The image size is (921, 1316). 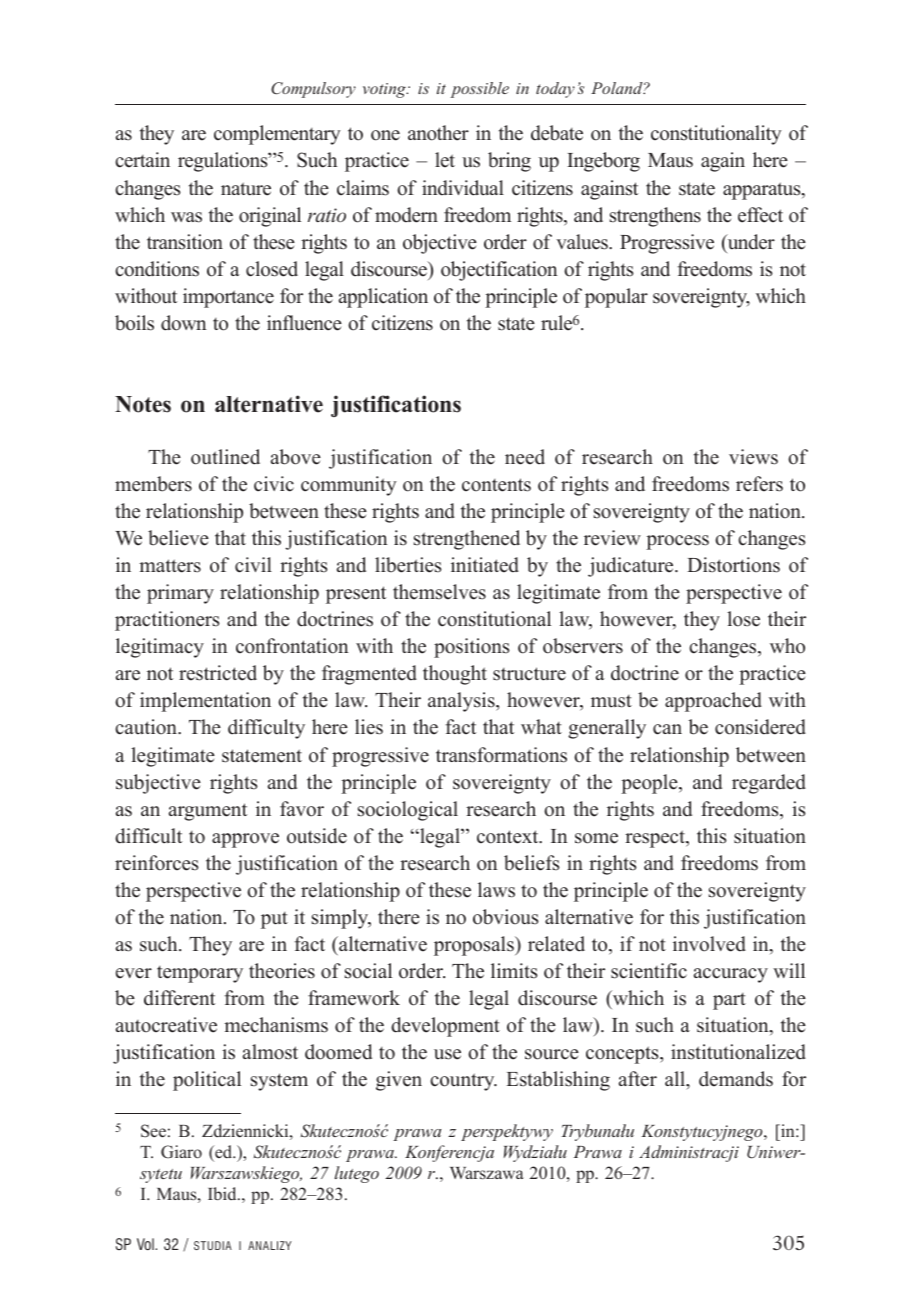 I want to click on demands, so click(x=736, y=1079).
